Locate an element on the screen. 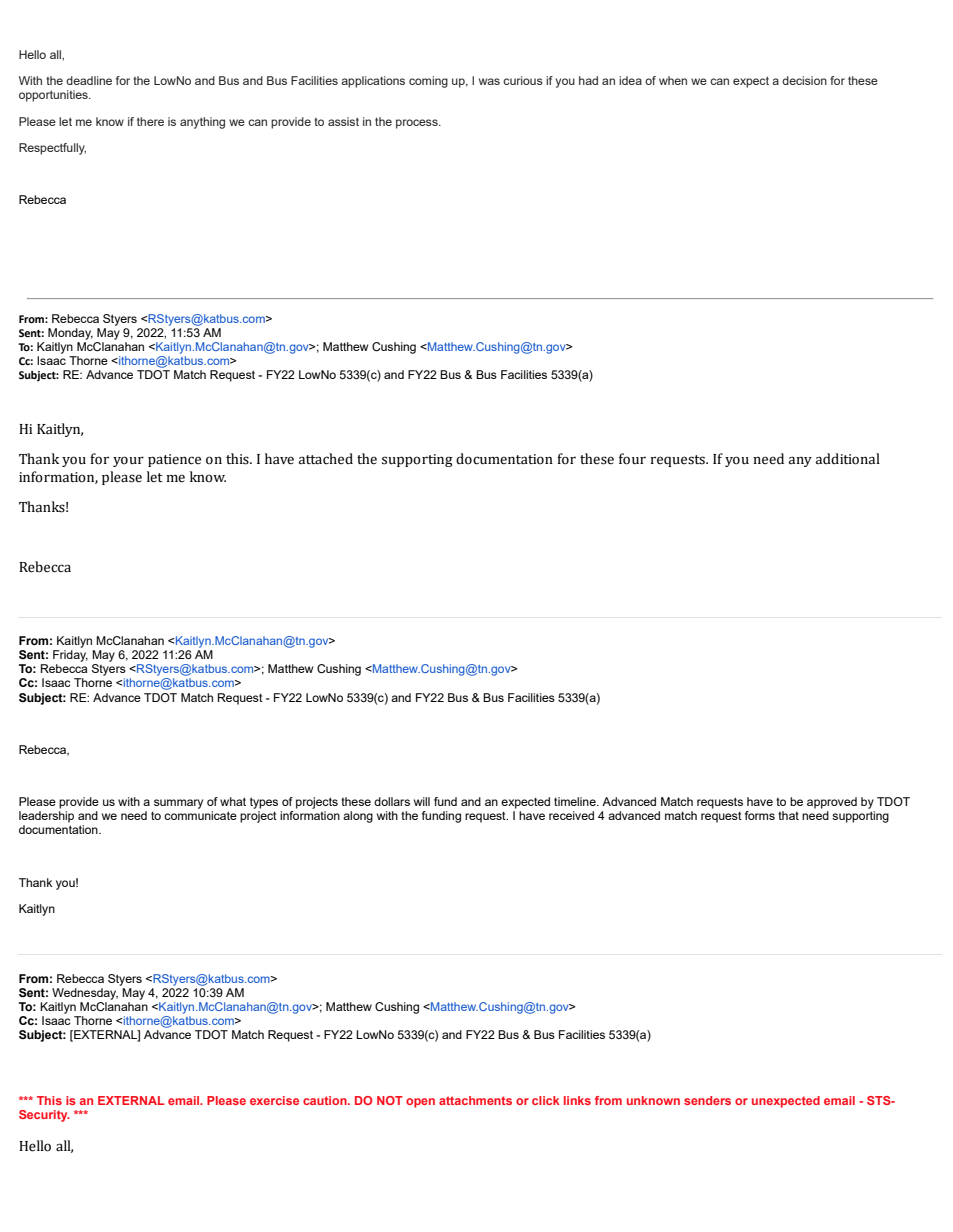 Image resolution: width=953 pixels, height=1232 pixels. process is located at coordinates (418, 124).
